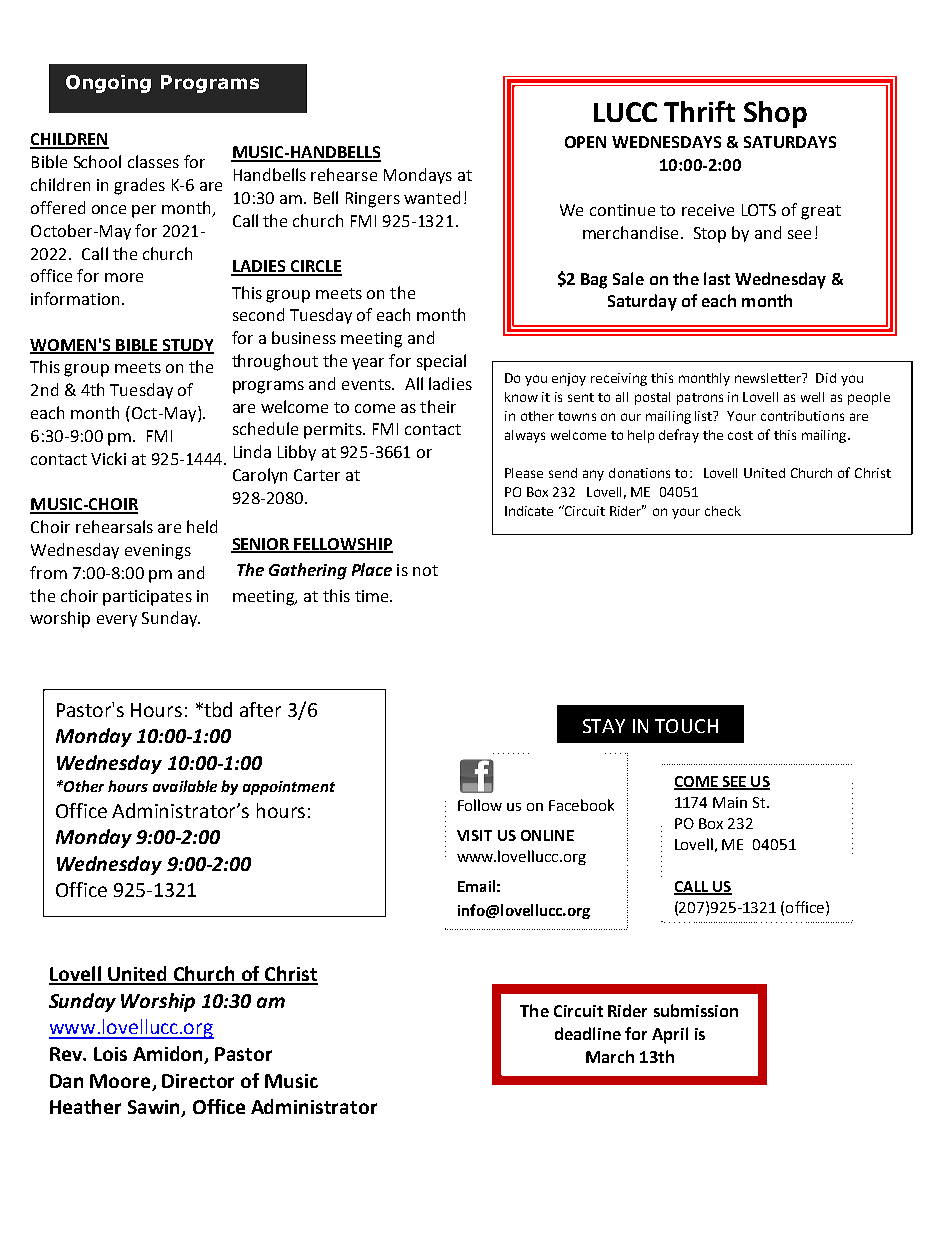 The width and height of the image is (952, 1233). Describe the element at coordinates (585, 142) in the image. I see `OPEN` at that location.
